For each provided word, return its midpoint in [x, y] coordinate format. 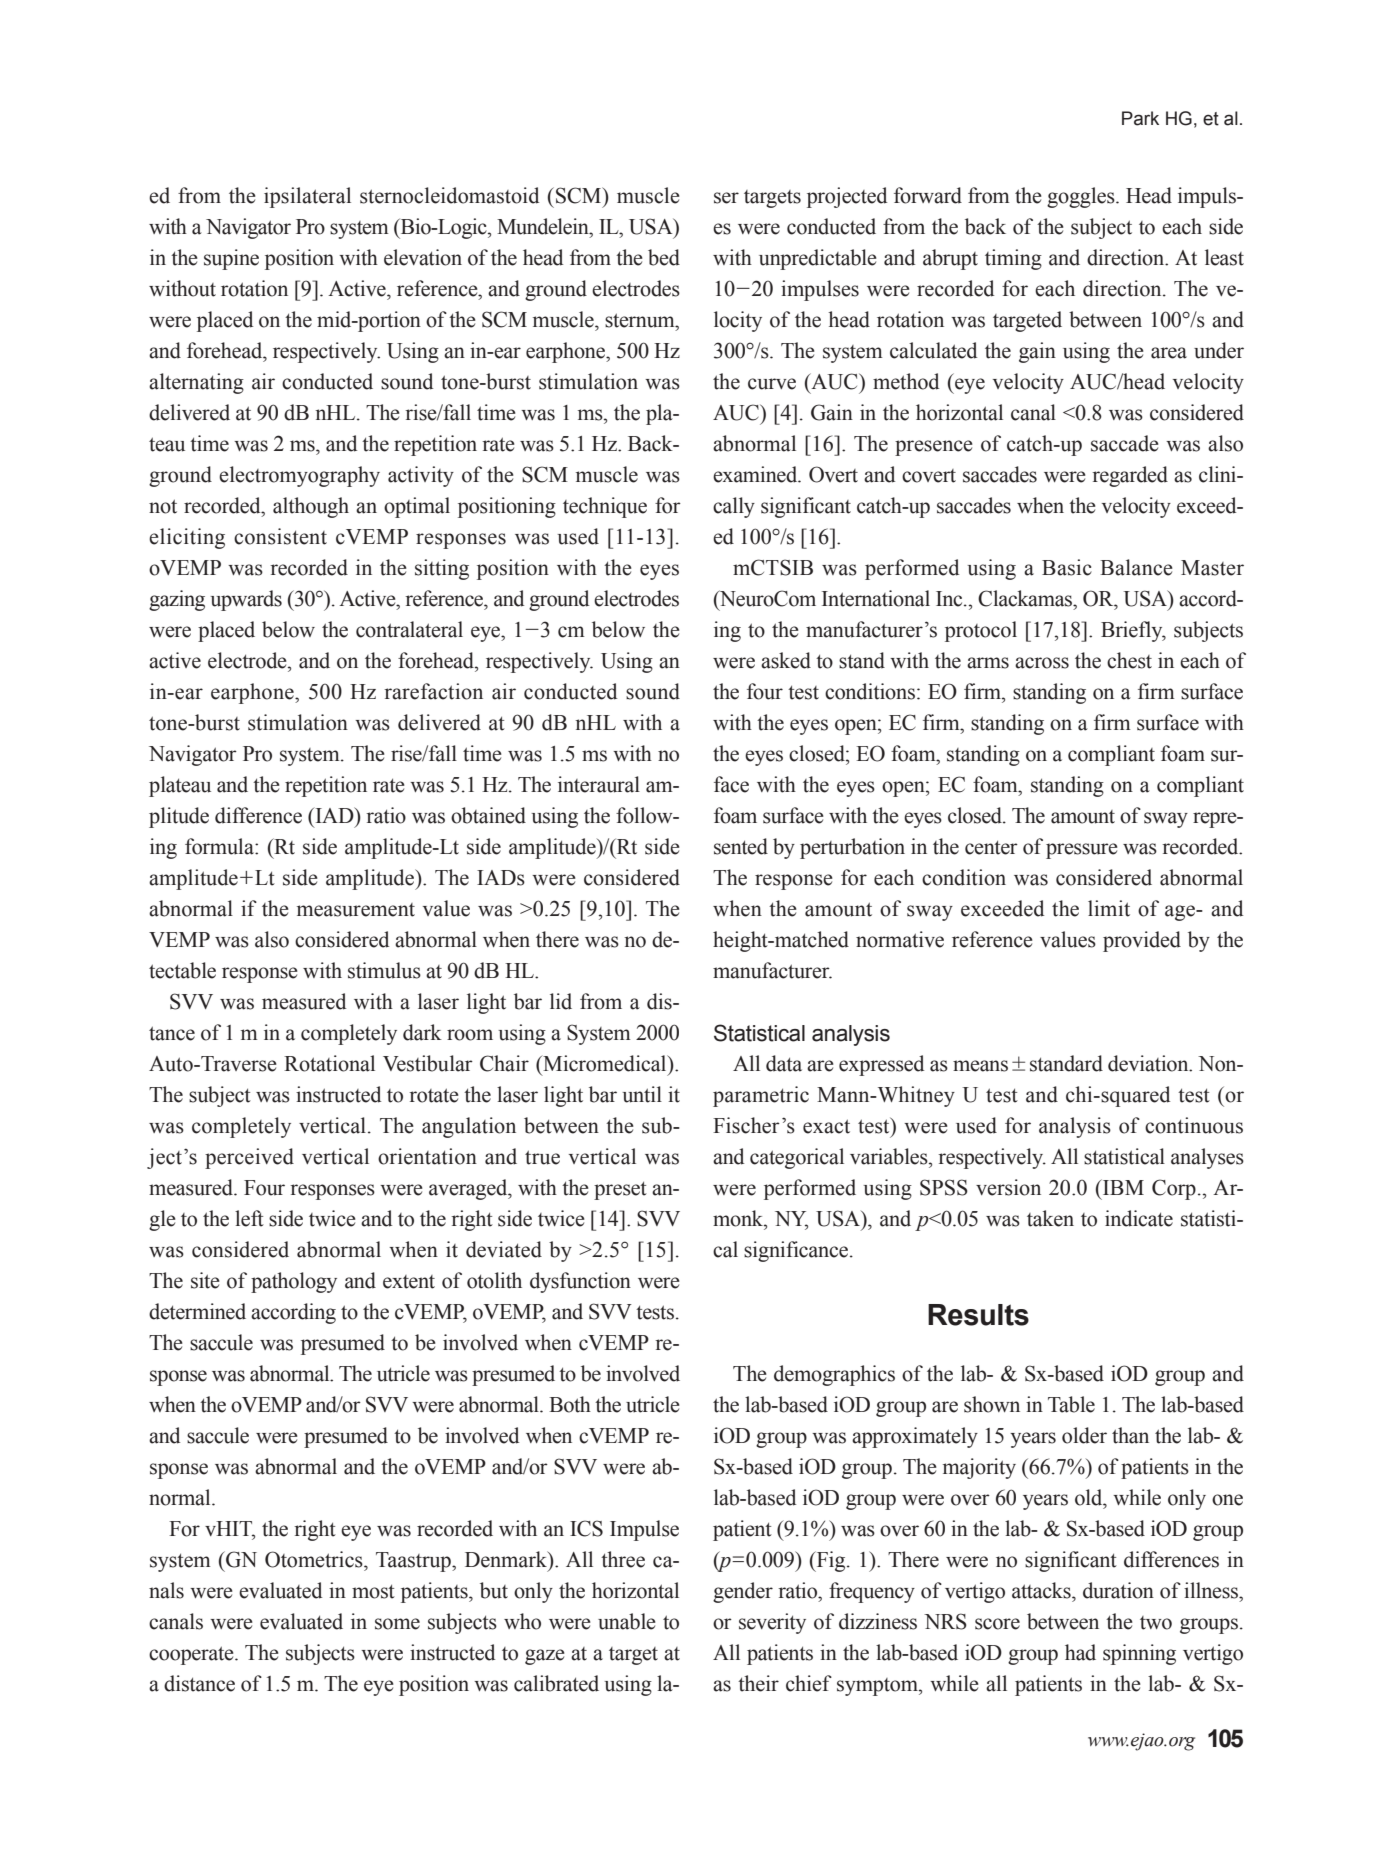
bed [664, 257]
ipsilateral [307, 197]
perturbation [852, 848]
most [373, 1591]
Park [1140, 118]
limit [1109, 908]
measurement [356, 910]
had [1080, 1652]
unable [627, 1621]
